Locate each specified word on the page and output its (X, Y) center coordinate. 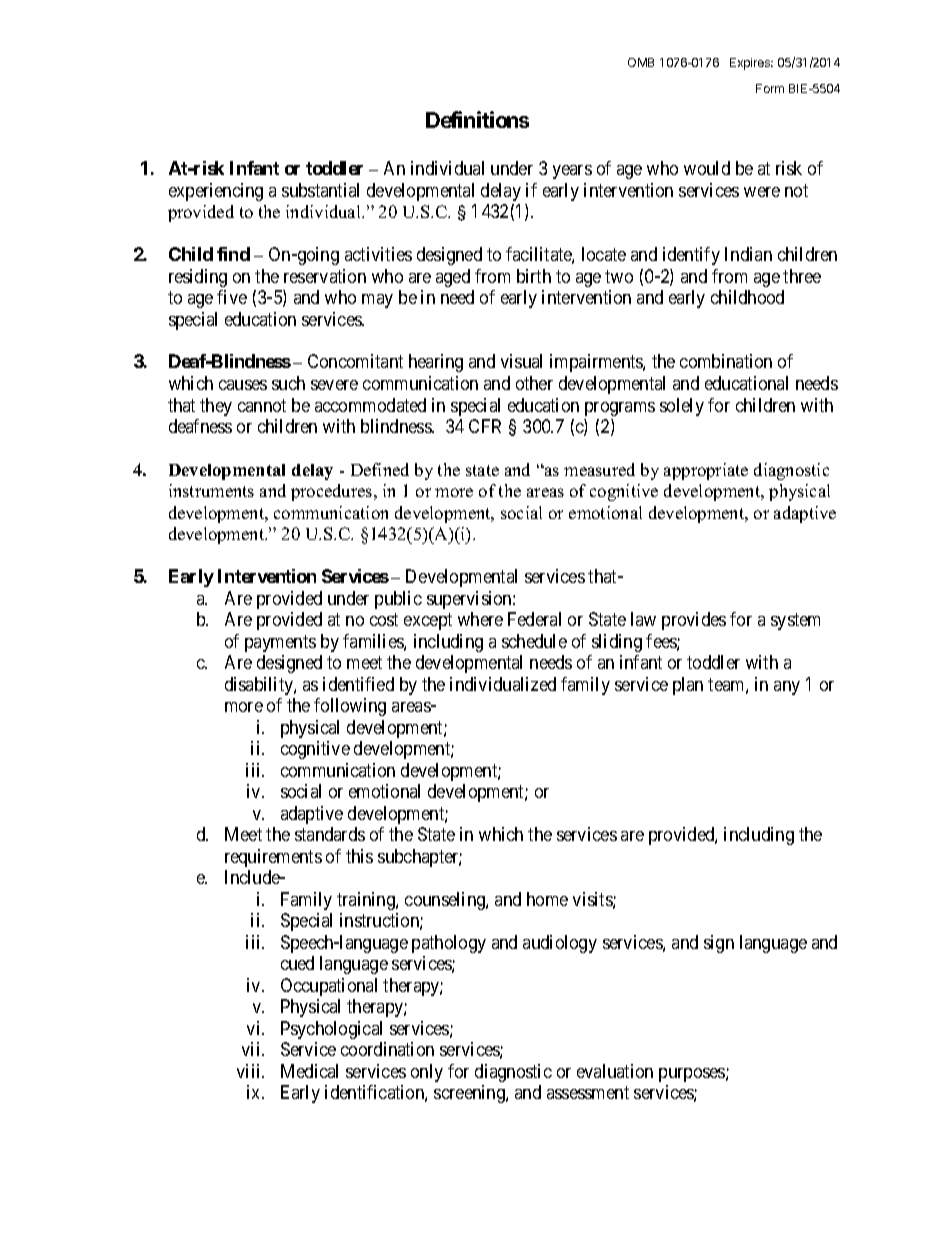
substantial (320, 190)
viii (250, 1071)
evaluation (615, 1071)
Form (770, 88)
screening (470, 1094)
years (572, 172)
